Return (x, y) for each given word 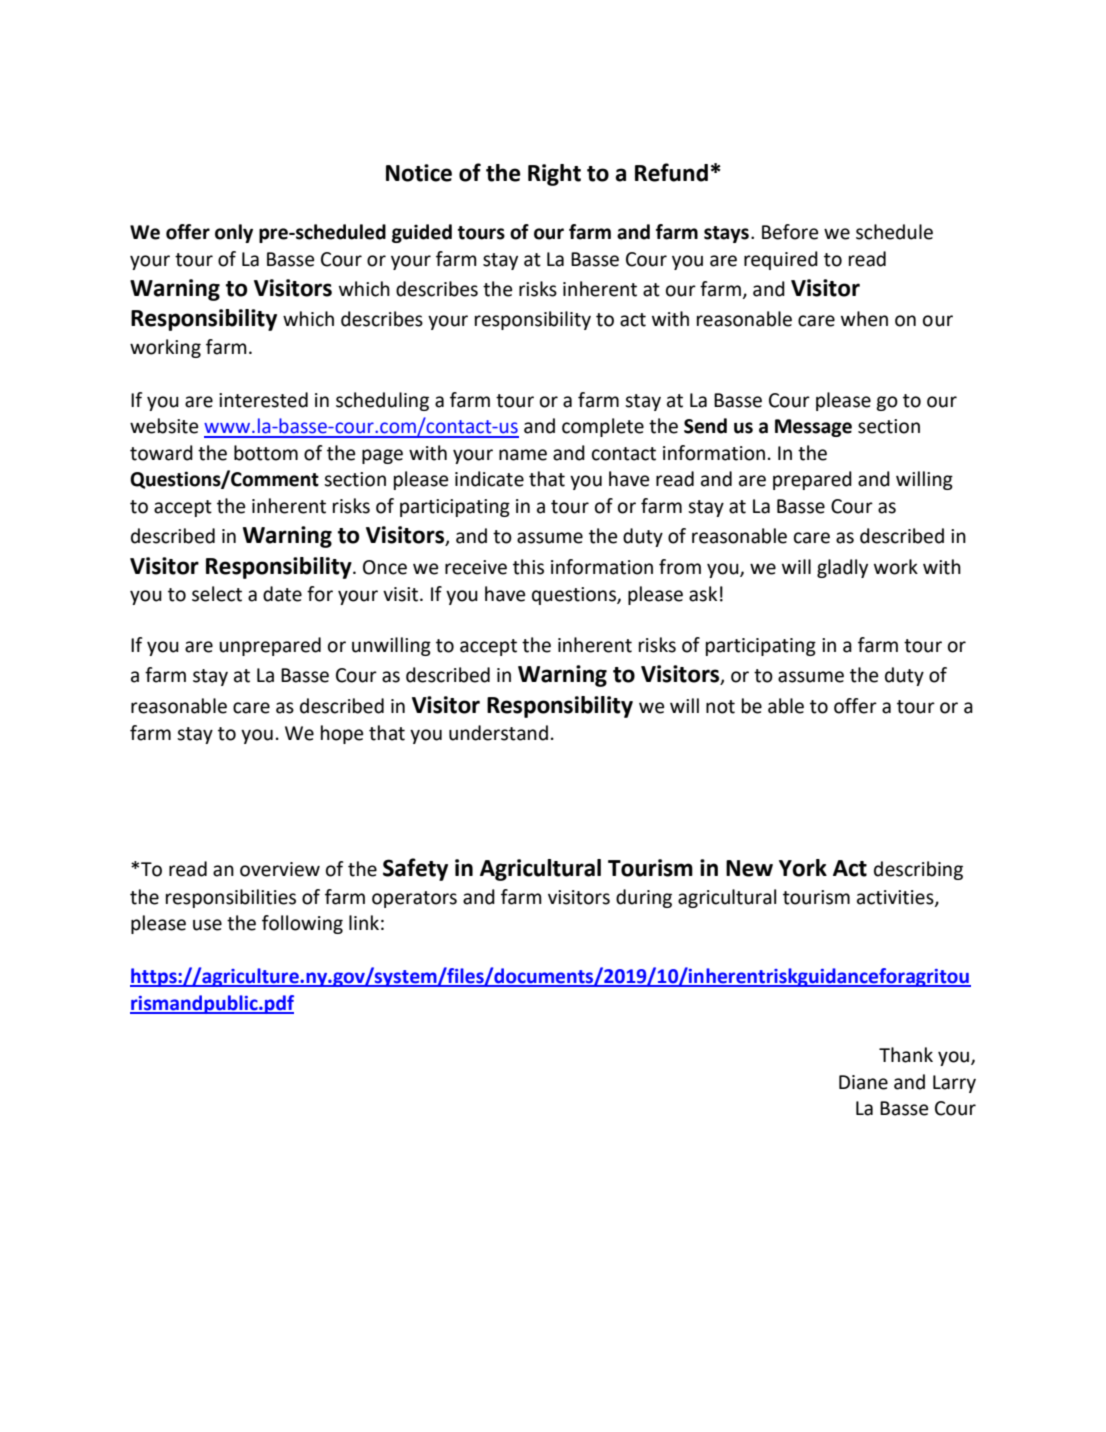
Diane (863, 1082)
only (234, 233)
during (644, 898)
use (207, 925)
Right (554, 175)
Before (790, 232)
